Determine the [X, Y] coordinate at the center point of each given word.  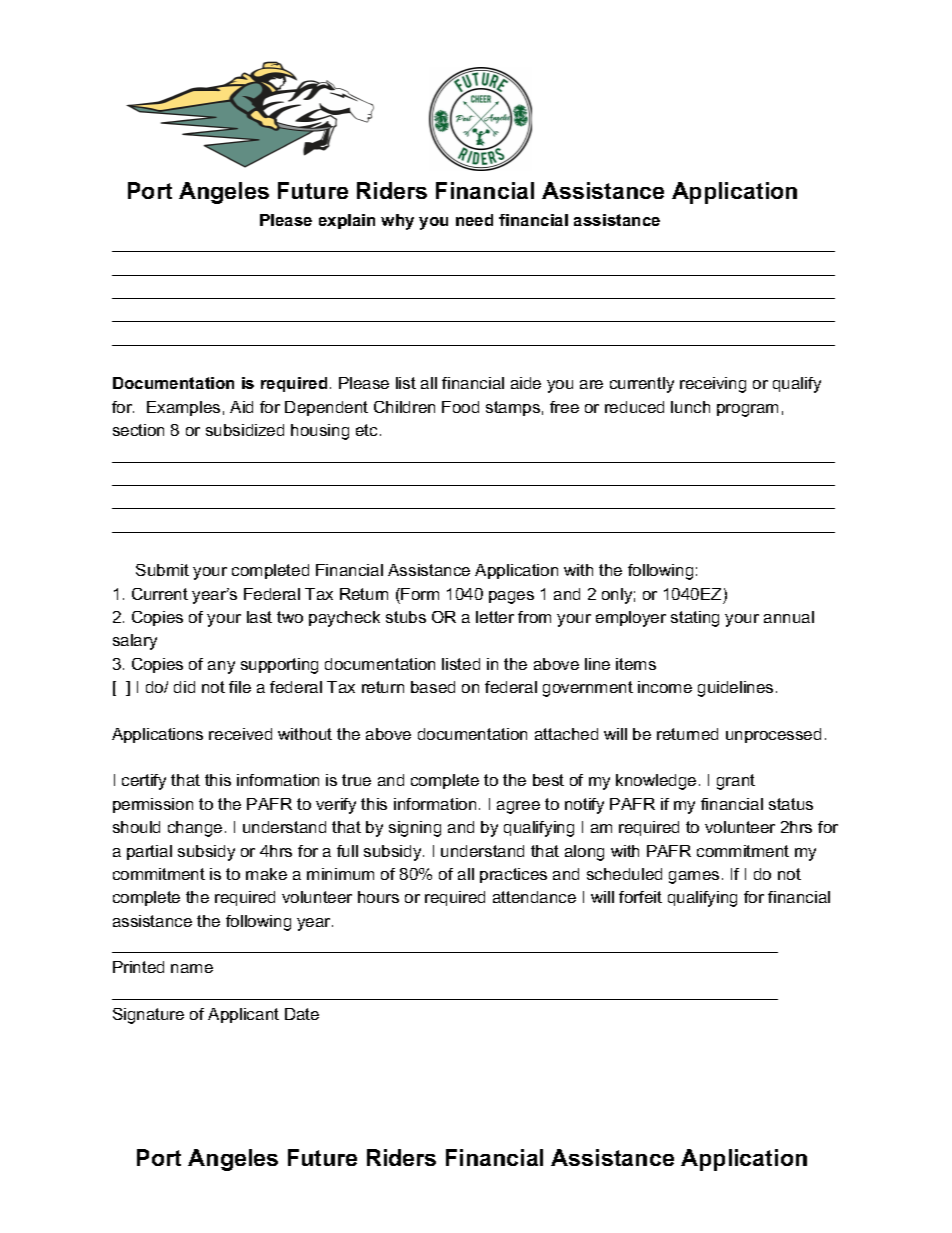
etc [366, 430]
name [192, 968]
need [474, 220]
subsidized [245, 430]
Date [302, 1014]
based [433, 687]
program [747, 410]
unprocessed [773, 735]
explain [347, 221]
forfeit [640, 897]
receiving [713, 385]
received [240, 734]
